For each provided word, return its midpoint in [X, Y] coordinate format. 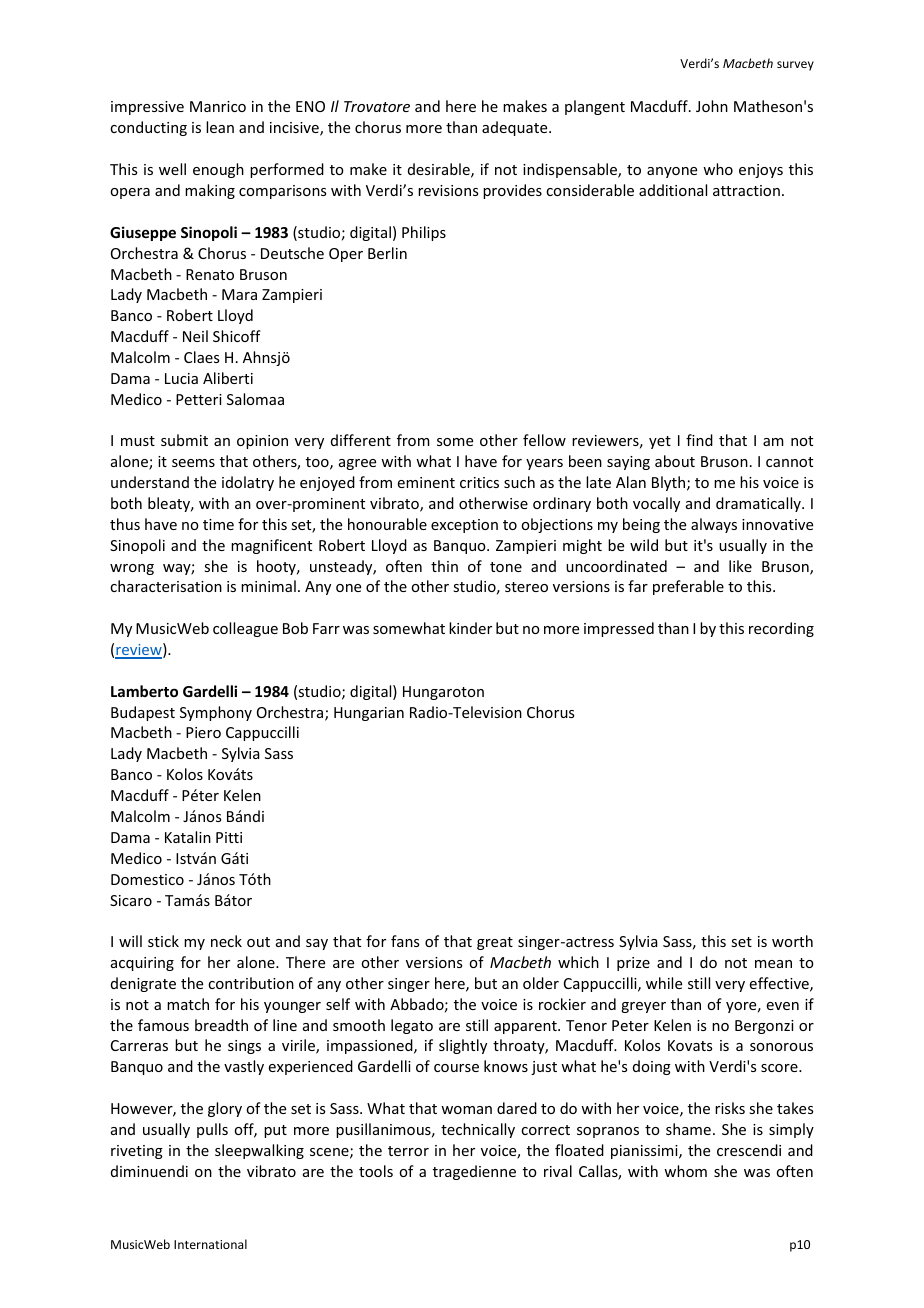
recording [781, 629]
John [712, 106]
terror [408, 1151]
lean [220, 127]
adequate [516, 128]
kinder [470, 628]
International [210, 1244]
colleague [245, 629]
